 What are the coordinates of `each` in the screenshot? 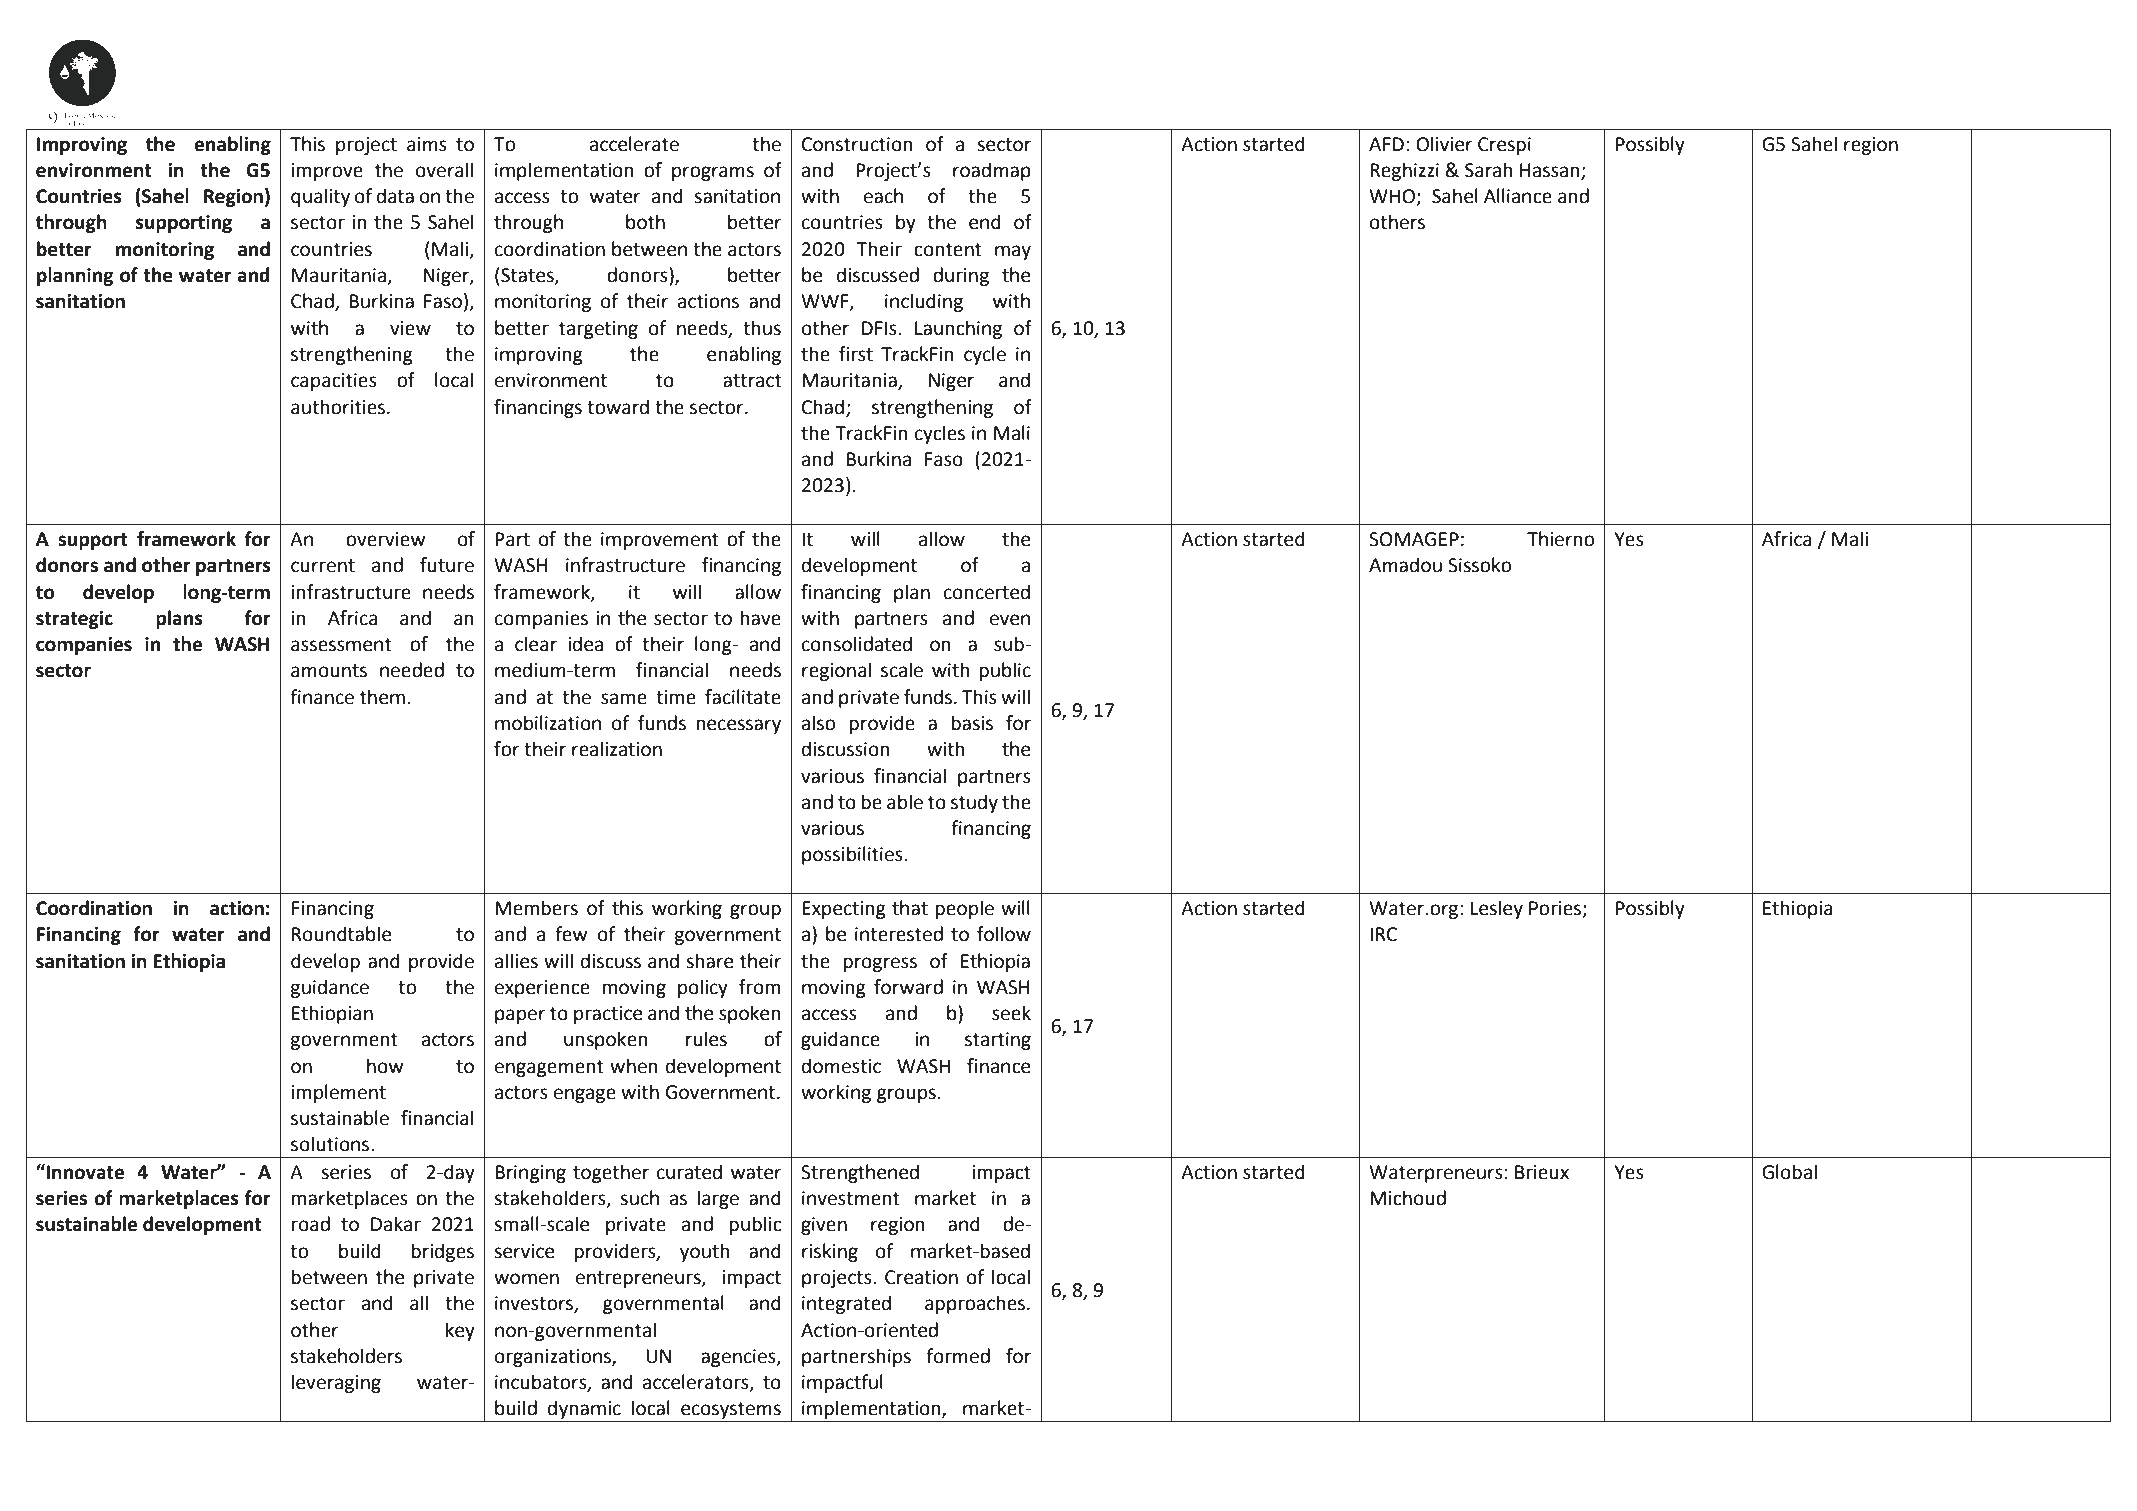 It's located at (883, 196).
